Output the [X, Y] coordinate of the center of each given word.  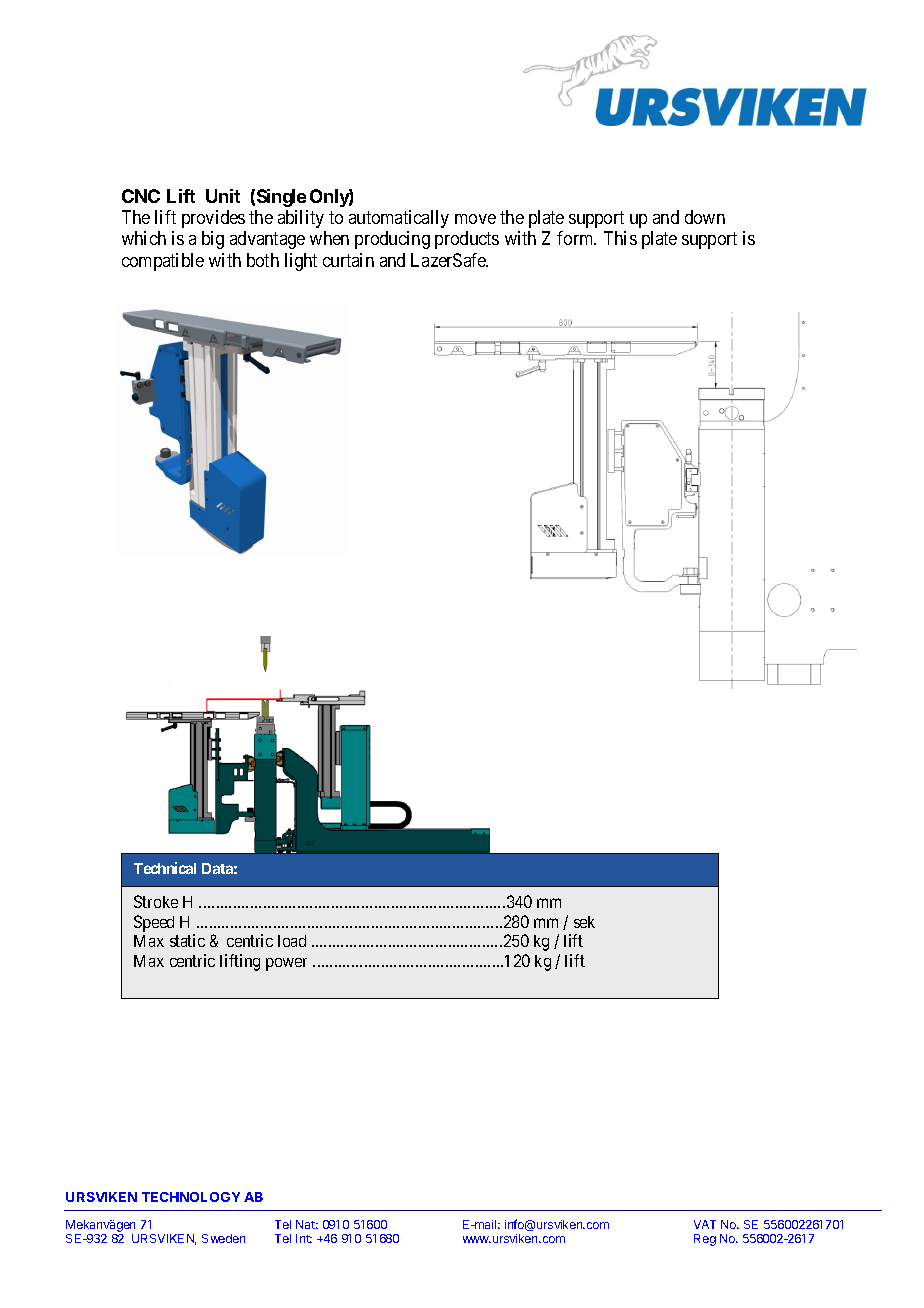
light [301, 262]
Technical [165, 868]
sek [584, 922]
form [576, 238]
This [620, 238]
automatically [399, 219]
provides [213, 219]
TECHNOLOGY [191, 1197]
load [292, 941]
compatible [163, 262]
